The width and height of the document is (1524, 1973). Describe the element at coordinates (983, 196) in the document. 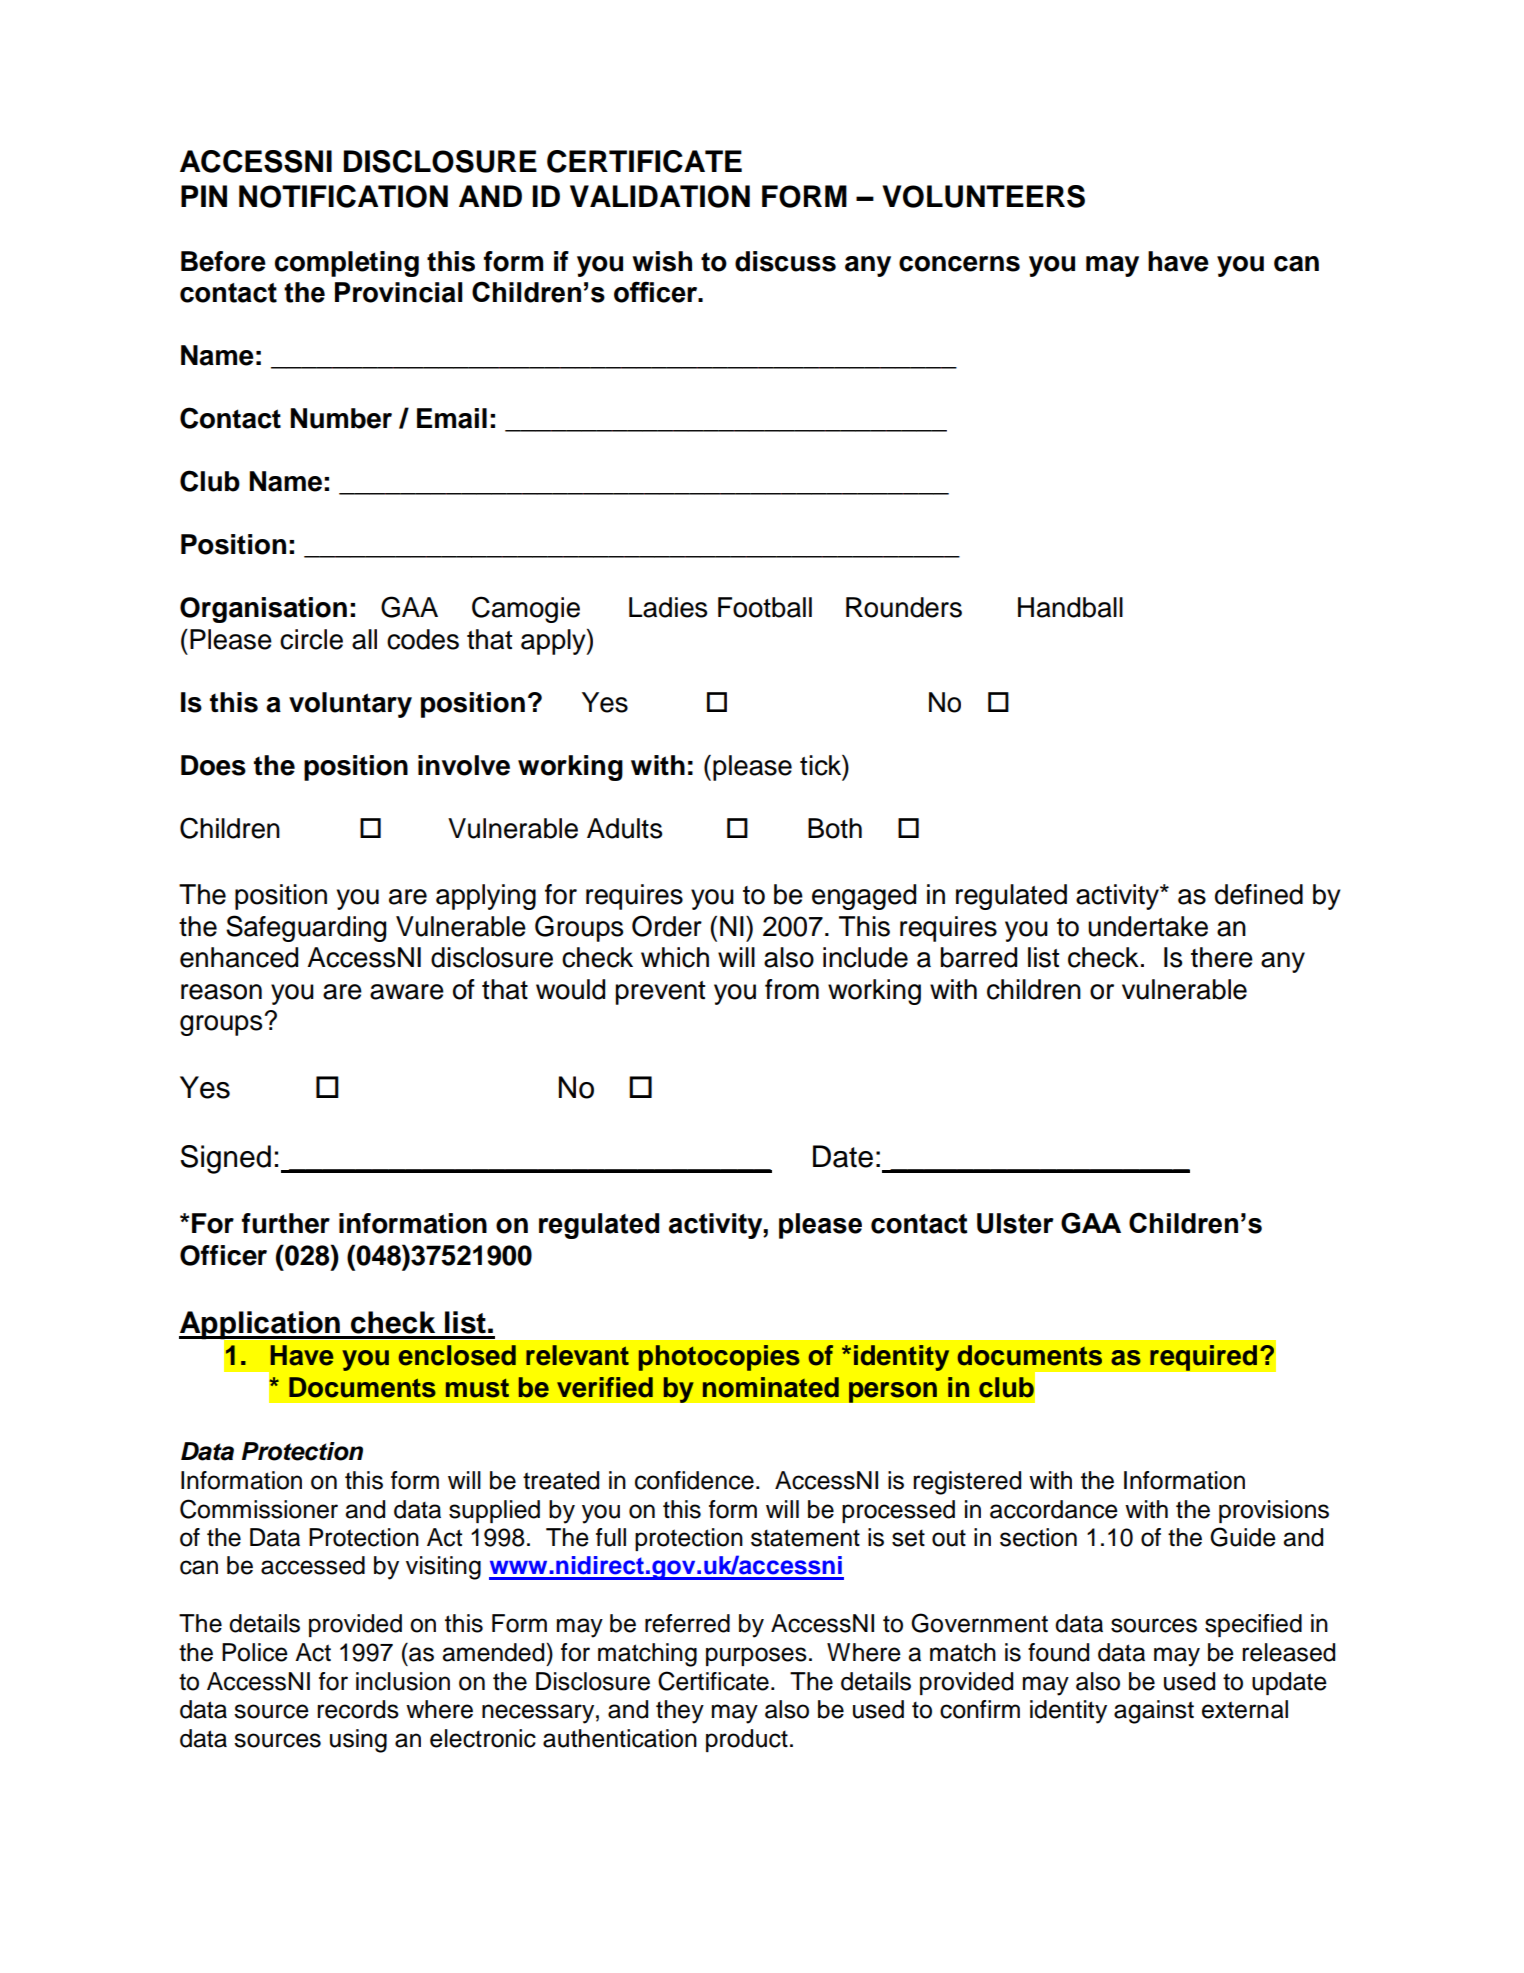

I see `VOLUNTEERS` at that location.
